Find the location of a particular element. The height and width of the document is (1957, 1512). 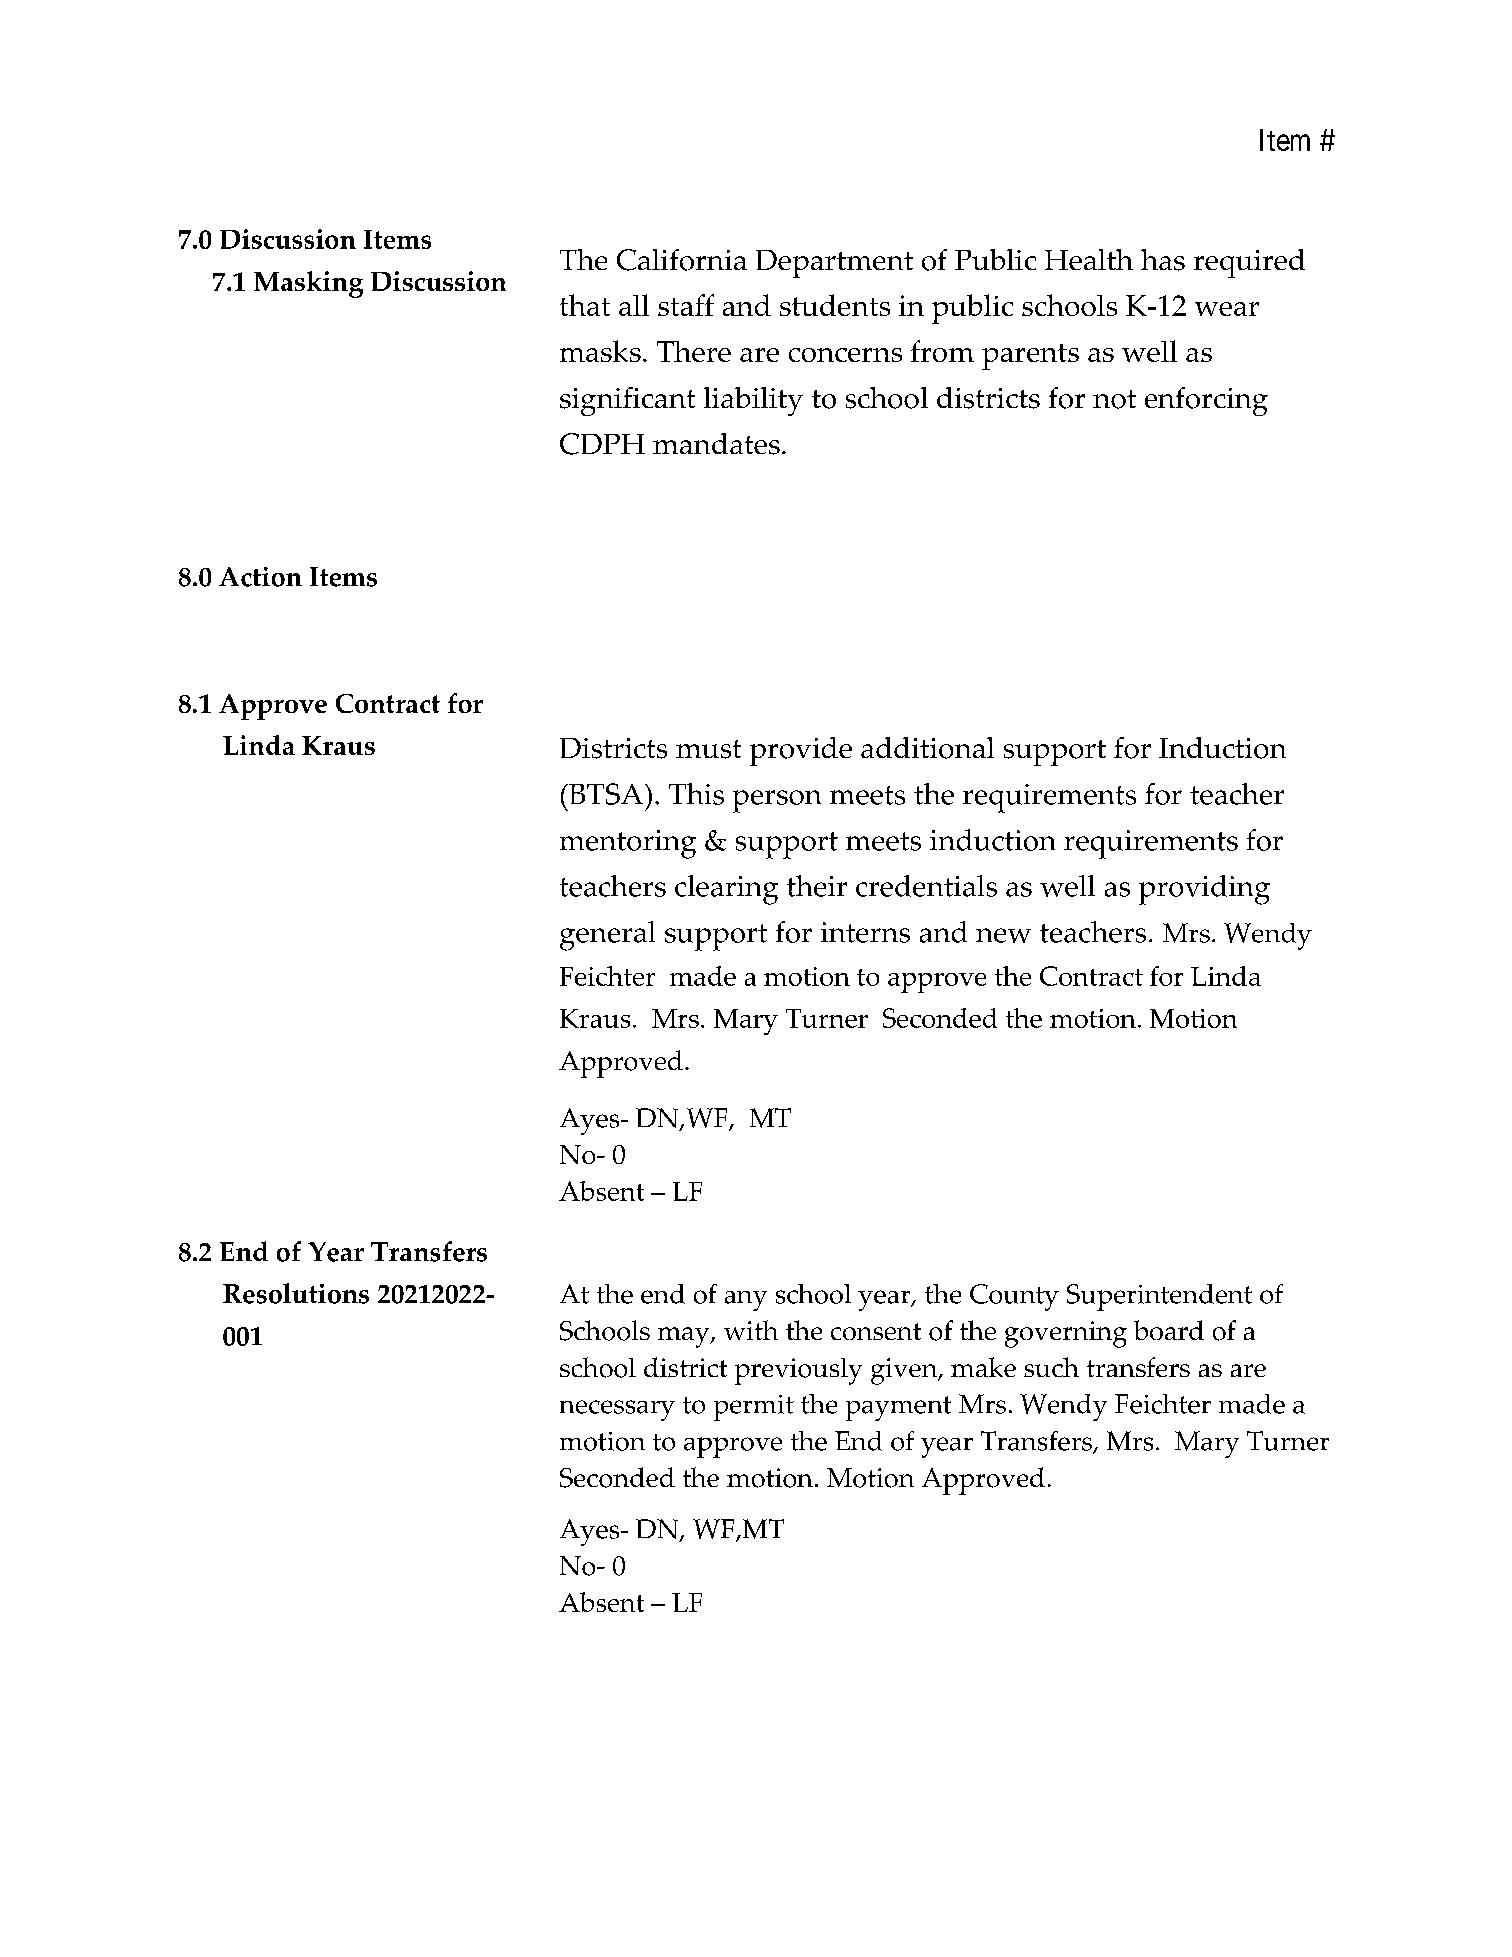

new is located at coordinates (1003, 935).
